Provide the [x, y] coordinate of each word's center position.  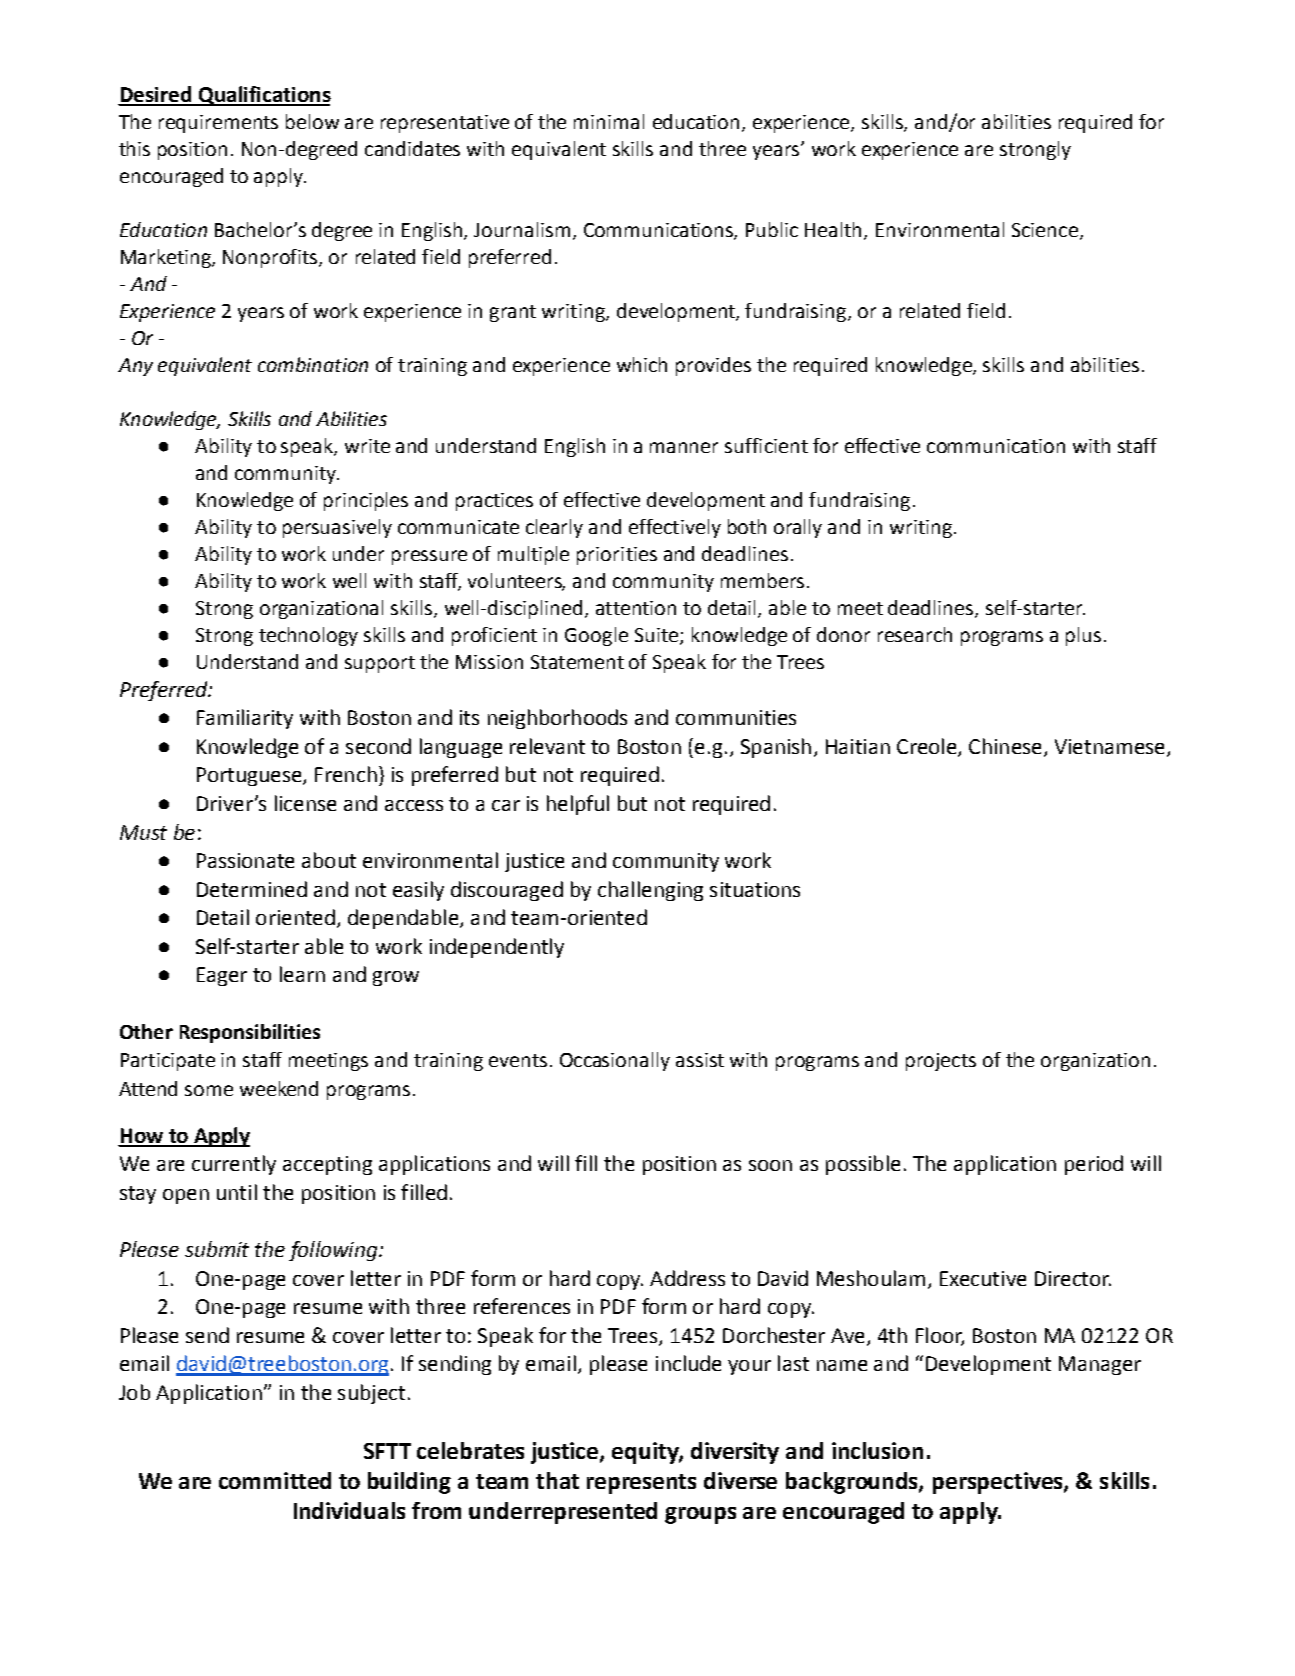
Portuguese [250, 776]
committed [275, 1480]
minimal [609, 121]
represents [641, 1484]
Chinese [1005, 746]
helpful [578, 805]
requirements [218, 124]
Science [1045, 230]
